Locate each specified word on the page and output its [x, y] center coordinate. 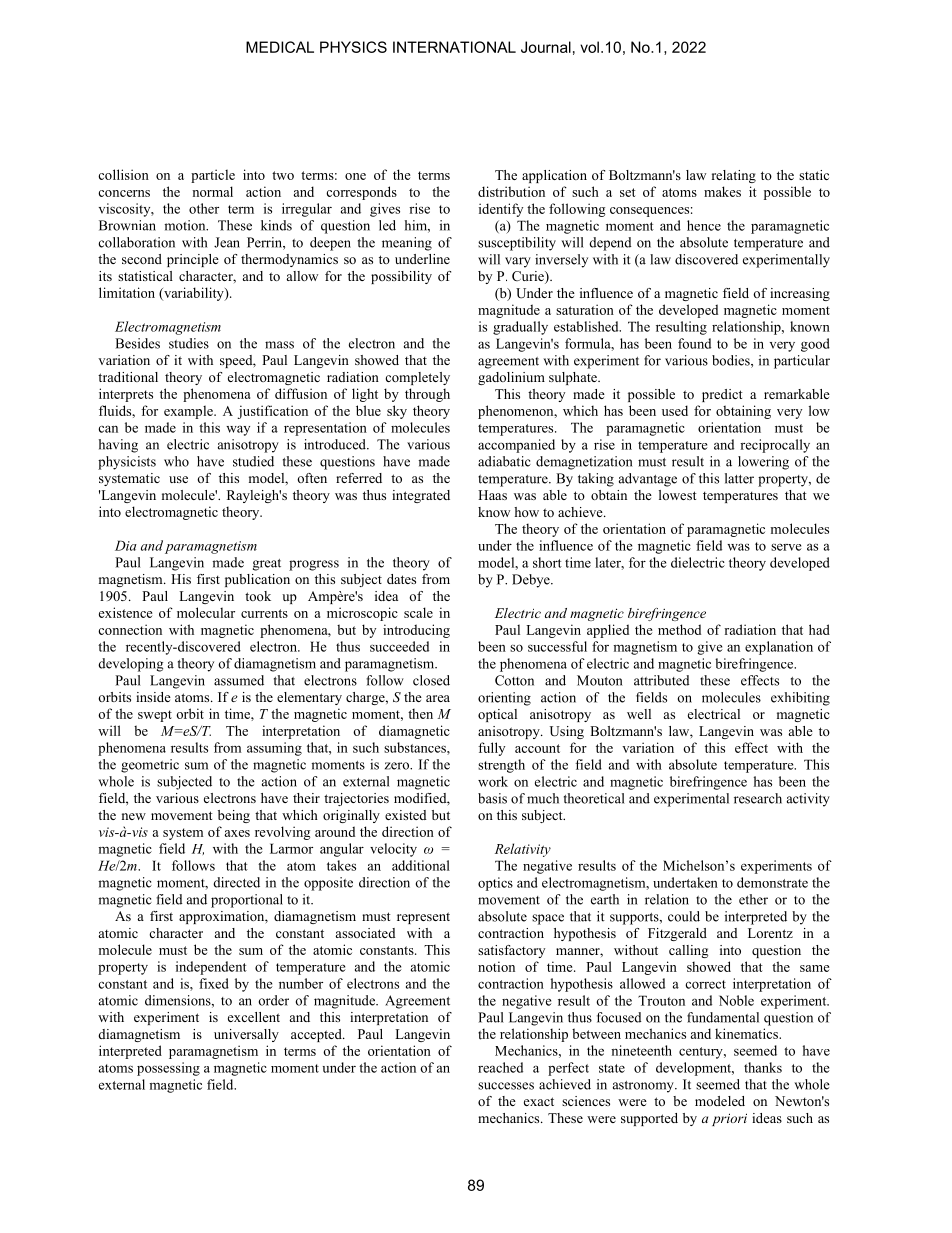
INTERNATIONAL [454, 47]
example [189, 412]
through [427, 395]
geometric [150, 766]
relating [734, 176]
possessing [168, 1069]
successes [506, 1086]
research [758, 798]
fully [491, 749]
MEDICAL [280, 47]
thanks [763, 1067]
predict [722, 395]
